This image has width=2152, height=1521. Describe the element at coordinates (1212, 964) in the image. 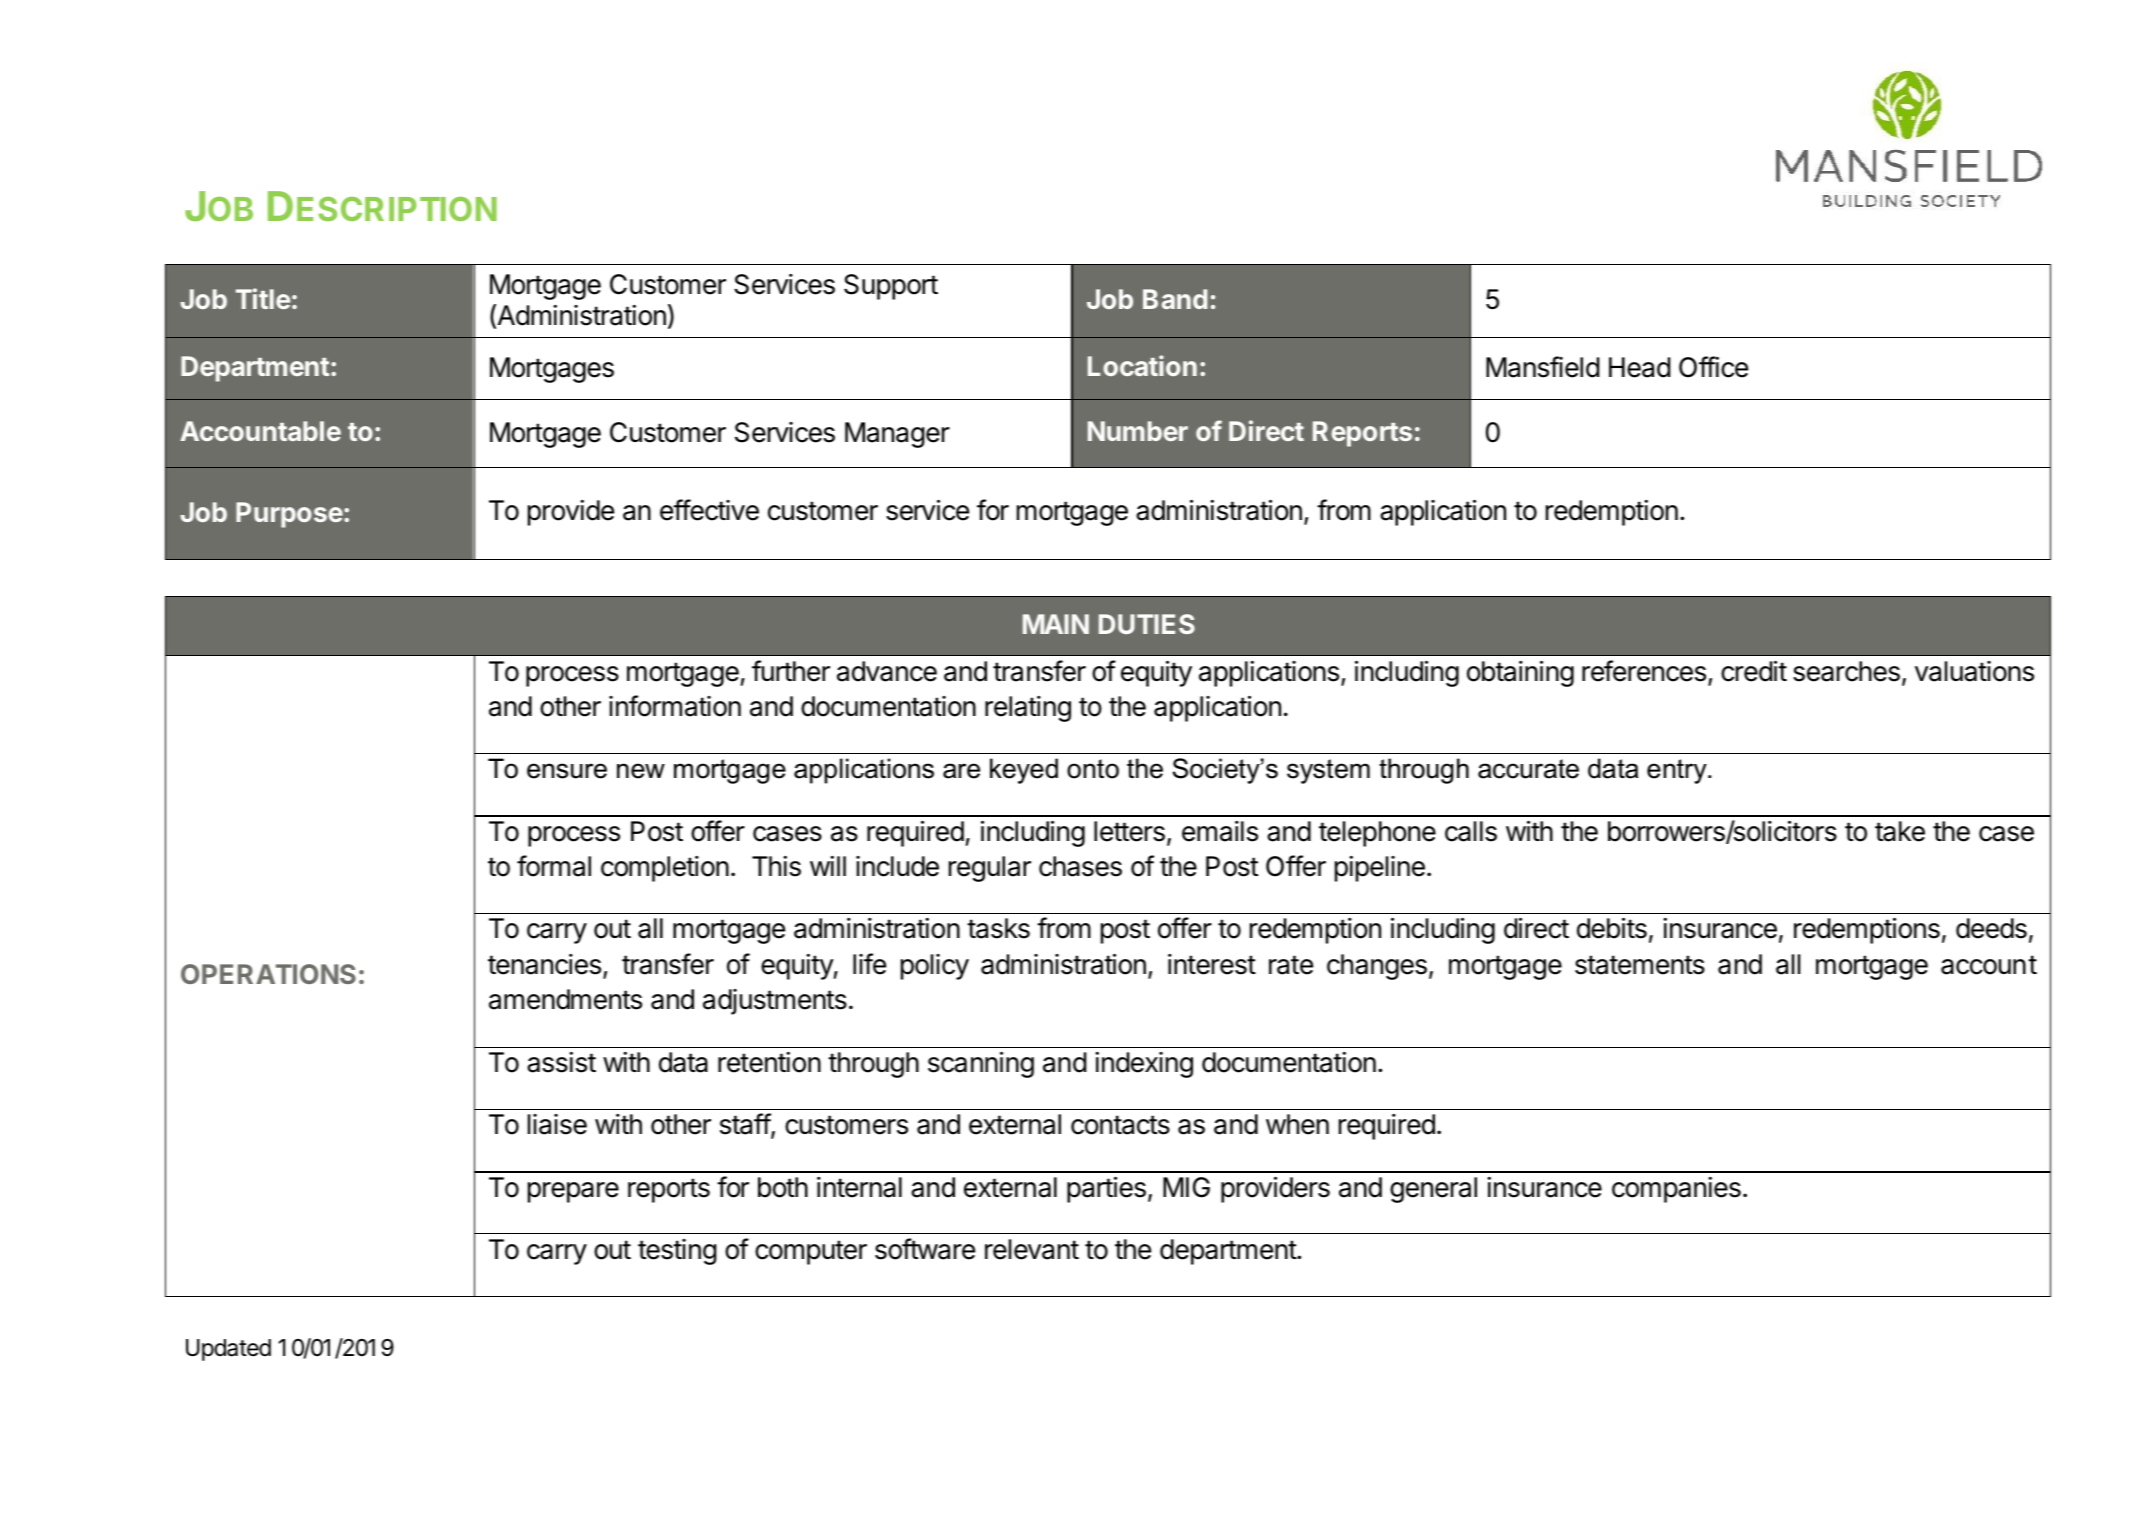

I see `interest` at that location.
